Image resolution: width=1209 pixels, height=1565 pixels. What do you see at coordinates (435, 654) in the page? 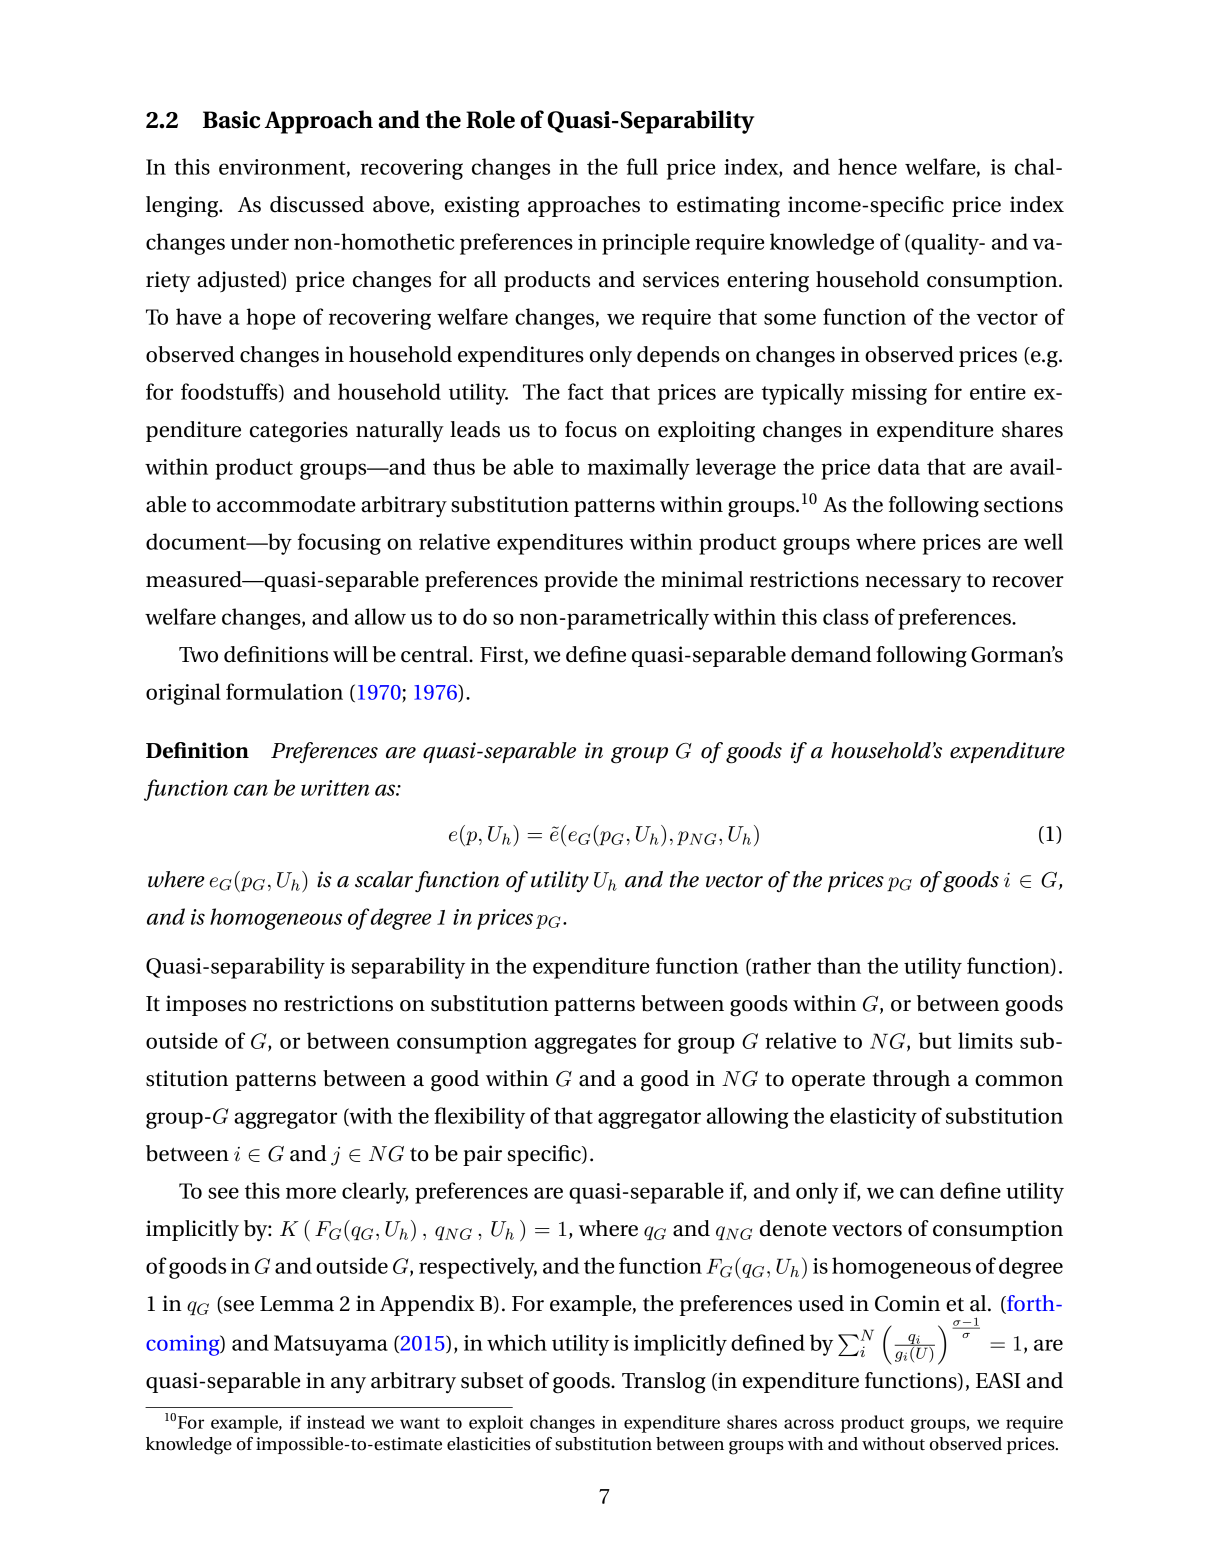
I see `central` at bounding box center [435, 654].
